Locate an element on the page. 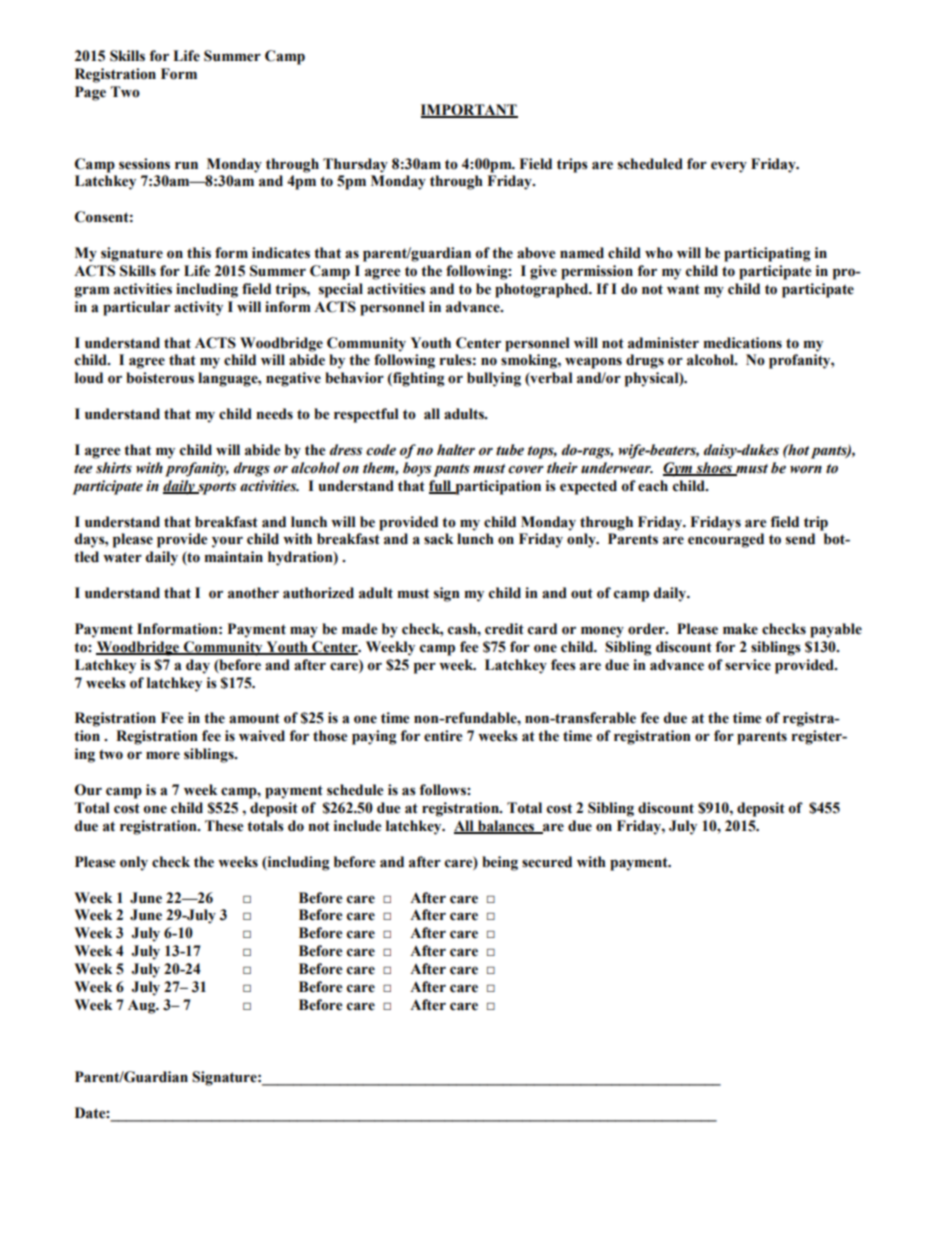 The image size is (952, 1233). activity is located at coordinates (198, 308).
